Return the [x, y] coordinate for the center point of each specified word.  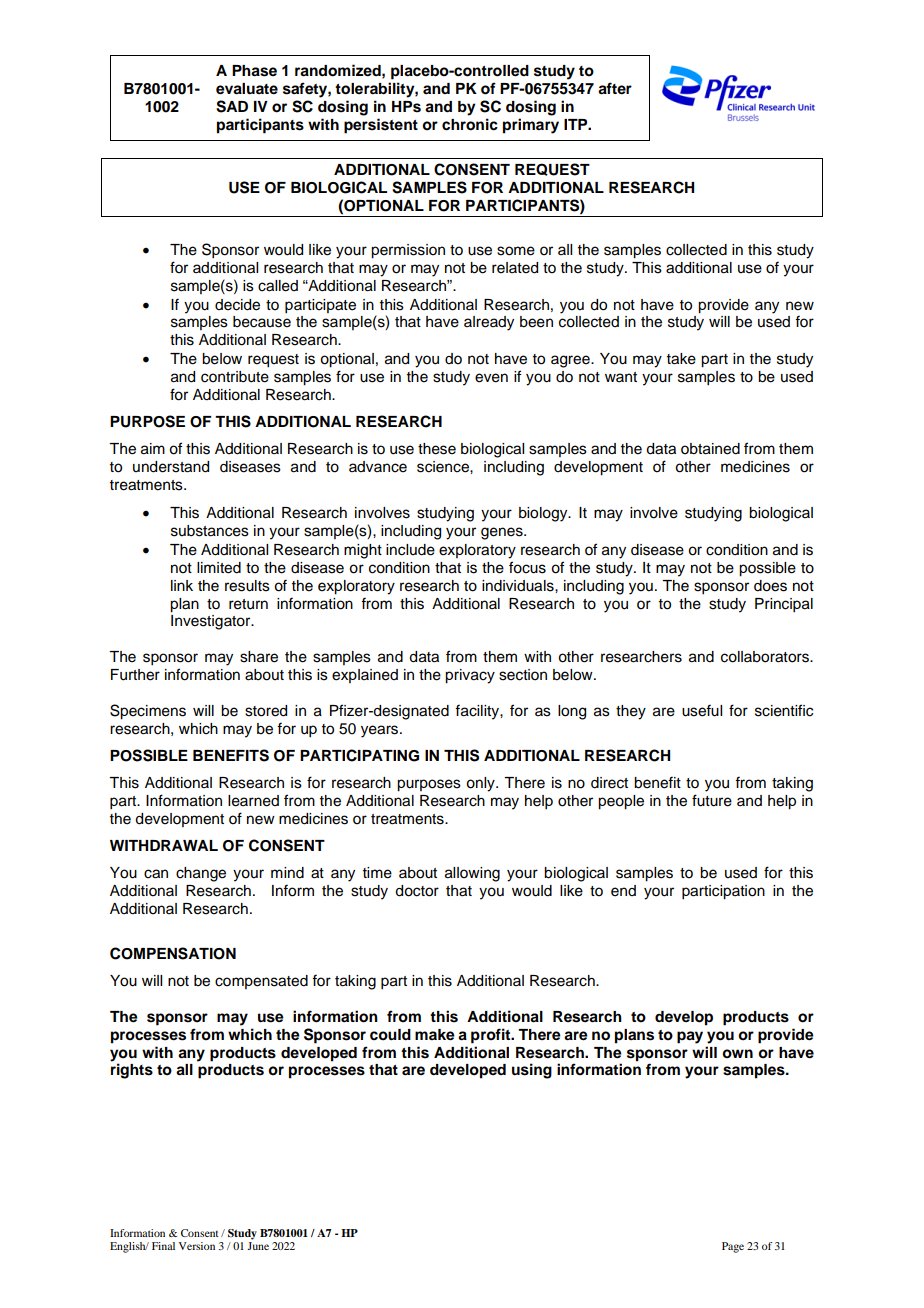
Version [197, 1246]
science [444, 467]
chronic [470, 124]
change [201, 874]
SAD [232, 106]
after [615, 88]
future [712, 800]
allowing [472, 874]
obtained [710, 449]
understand [171, 467]
